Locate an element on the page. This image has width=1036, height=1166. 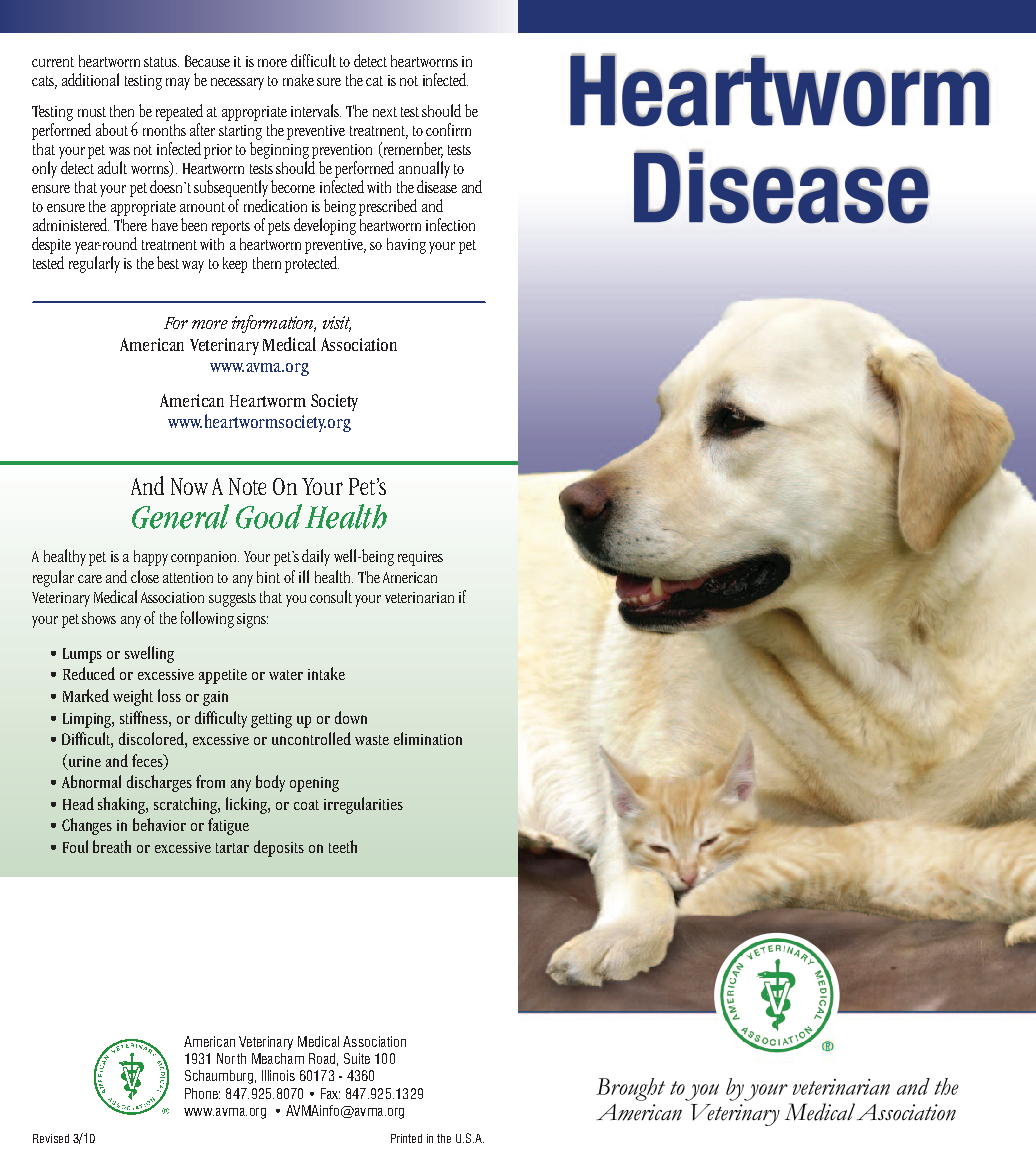
suggests is located at coordinates (232, 600).
